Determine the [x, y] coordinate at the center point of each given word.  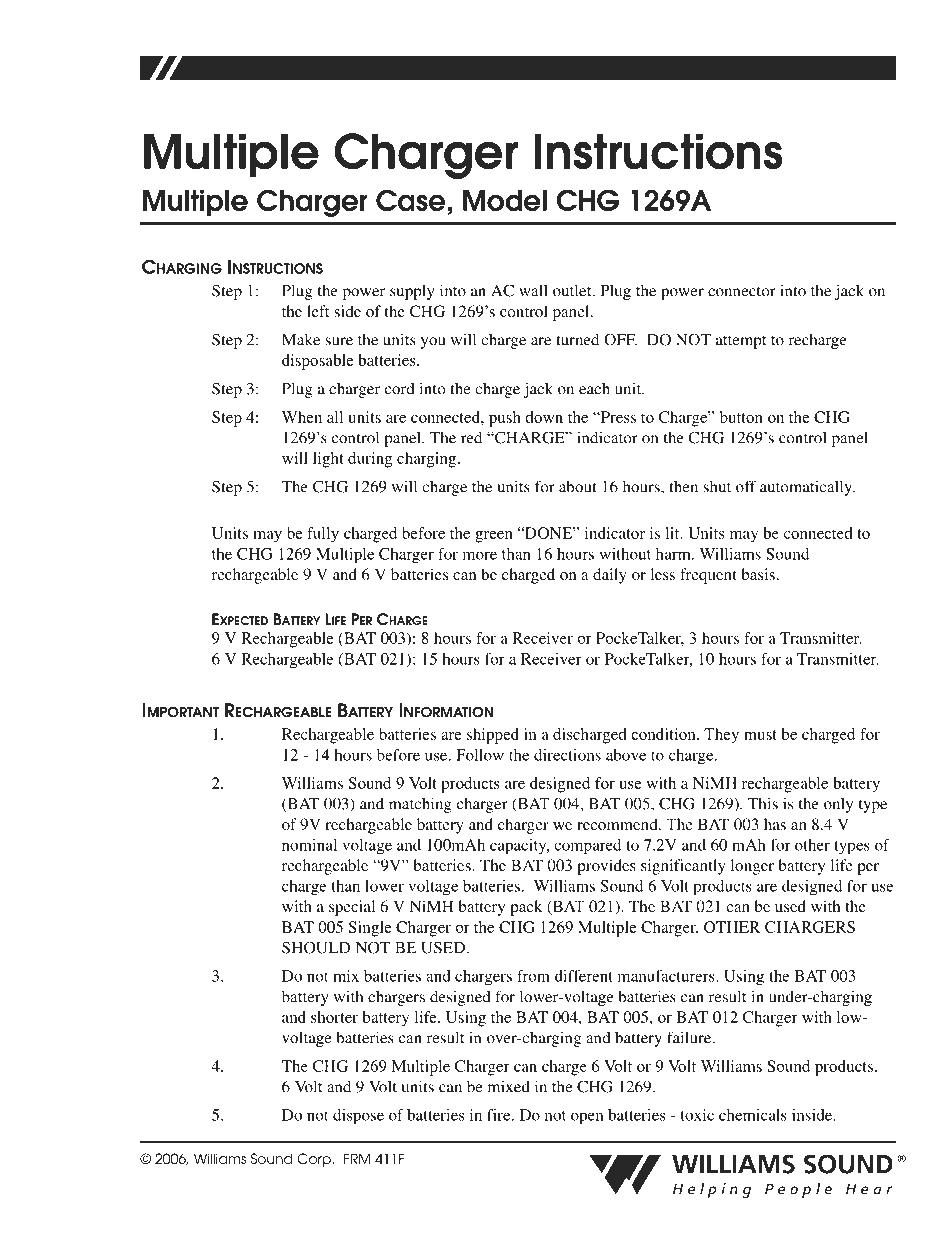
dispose [358, 1117]
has [775, 824]
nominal [309, 845]
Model [505, 201]
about [578, 486]
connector [742, 291]
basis [758, 574]
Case [410, 200]
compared [587, 846]
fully [323, 535]
